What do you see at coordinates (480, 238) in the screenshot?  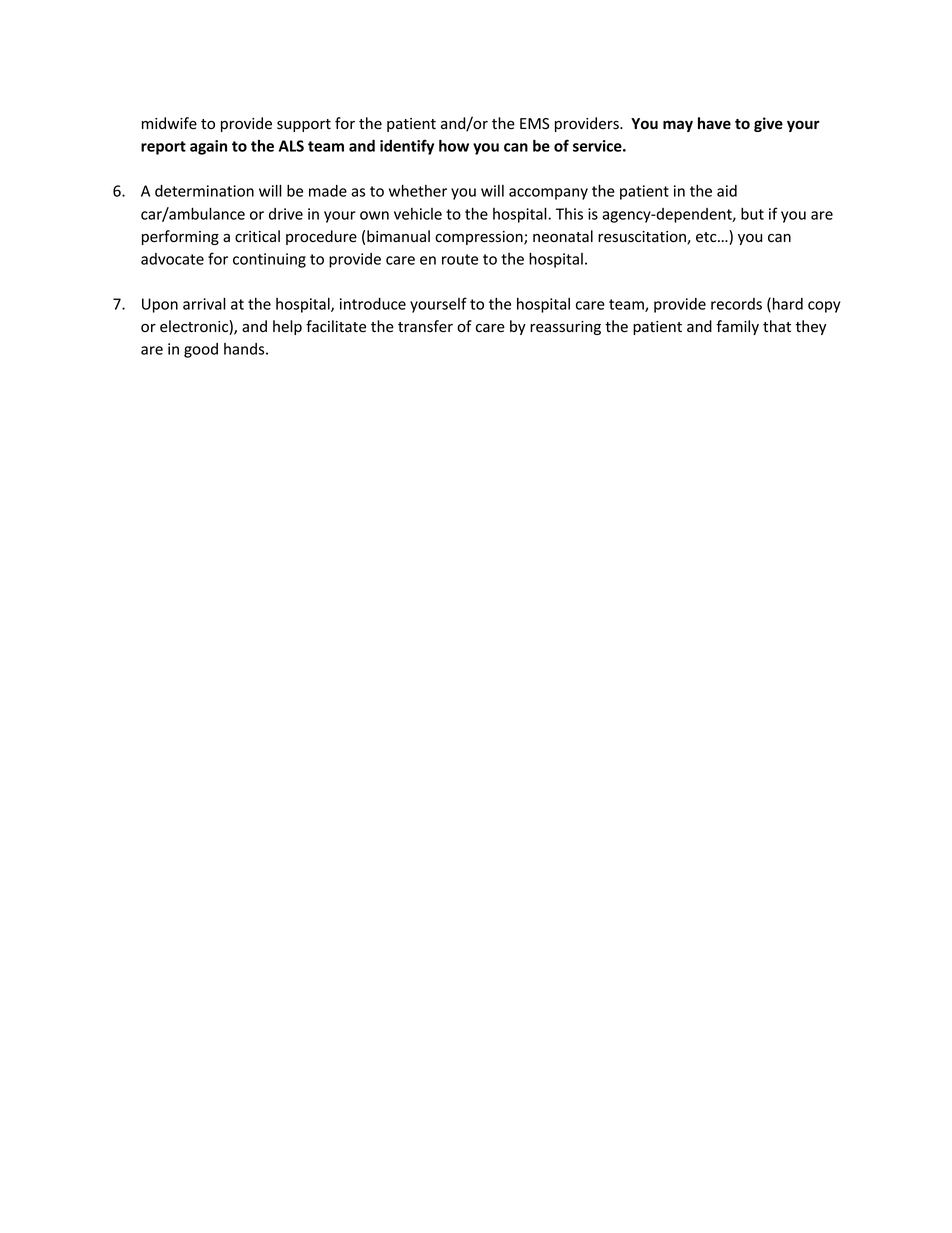 I see `compression` at bounding box center [480, 238].
